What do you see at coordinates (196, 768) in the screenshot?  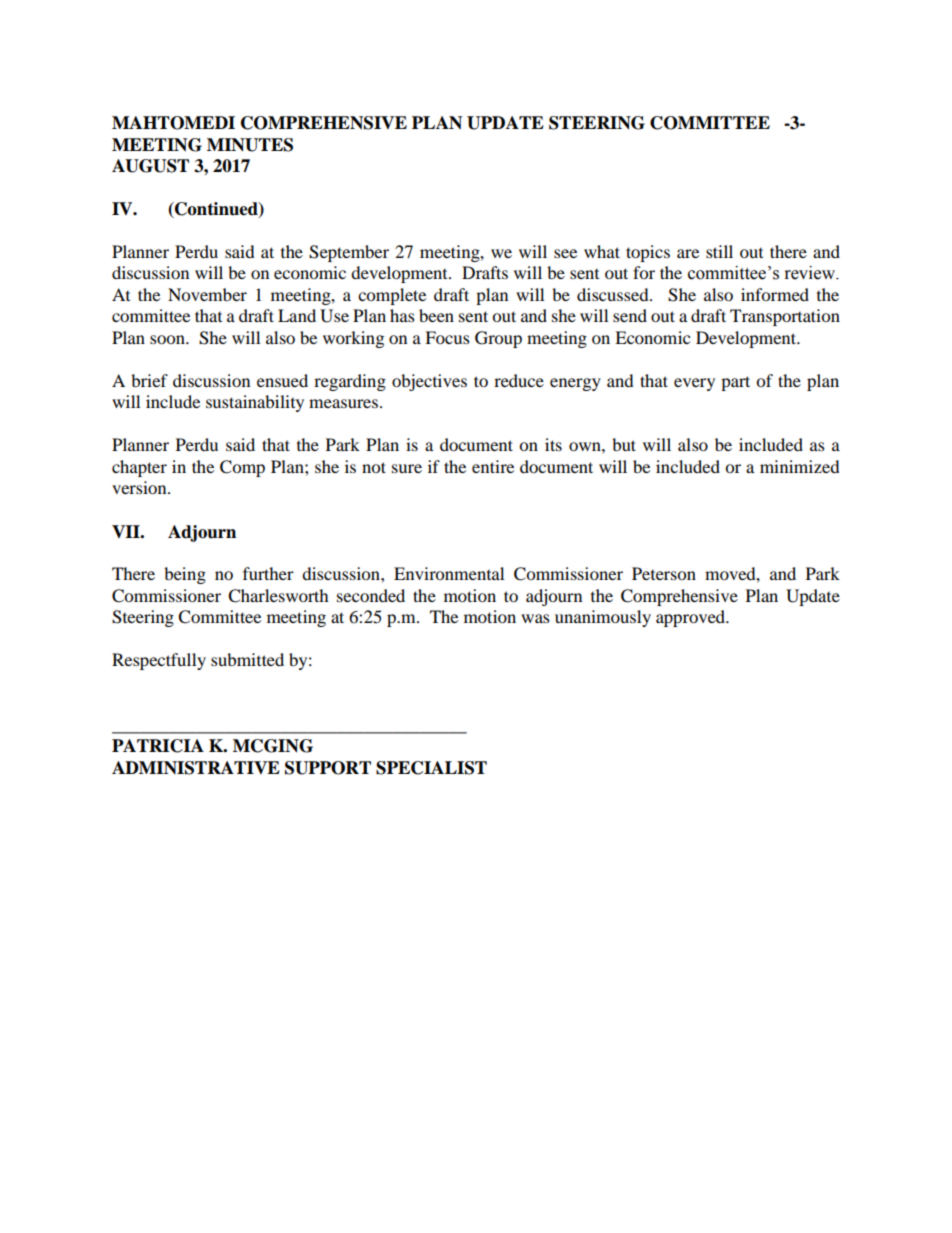 I see `ADMINISTRATIVE` at bounding box center [196, 768].
